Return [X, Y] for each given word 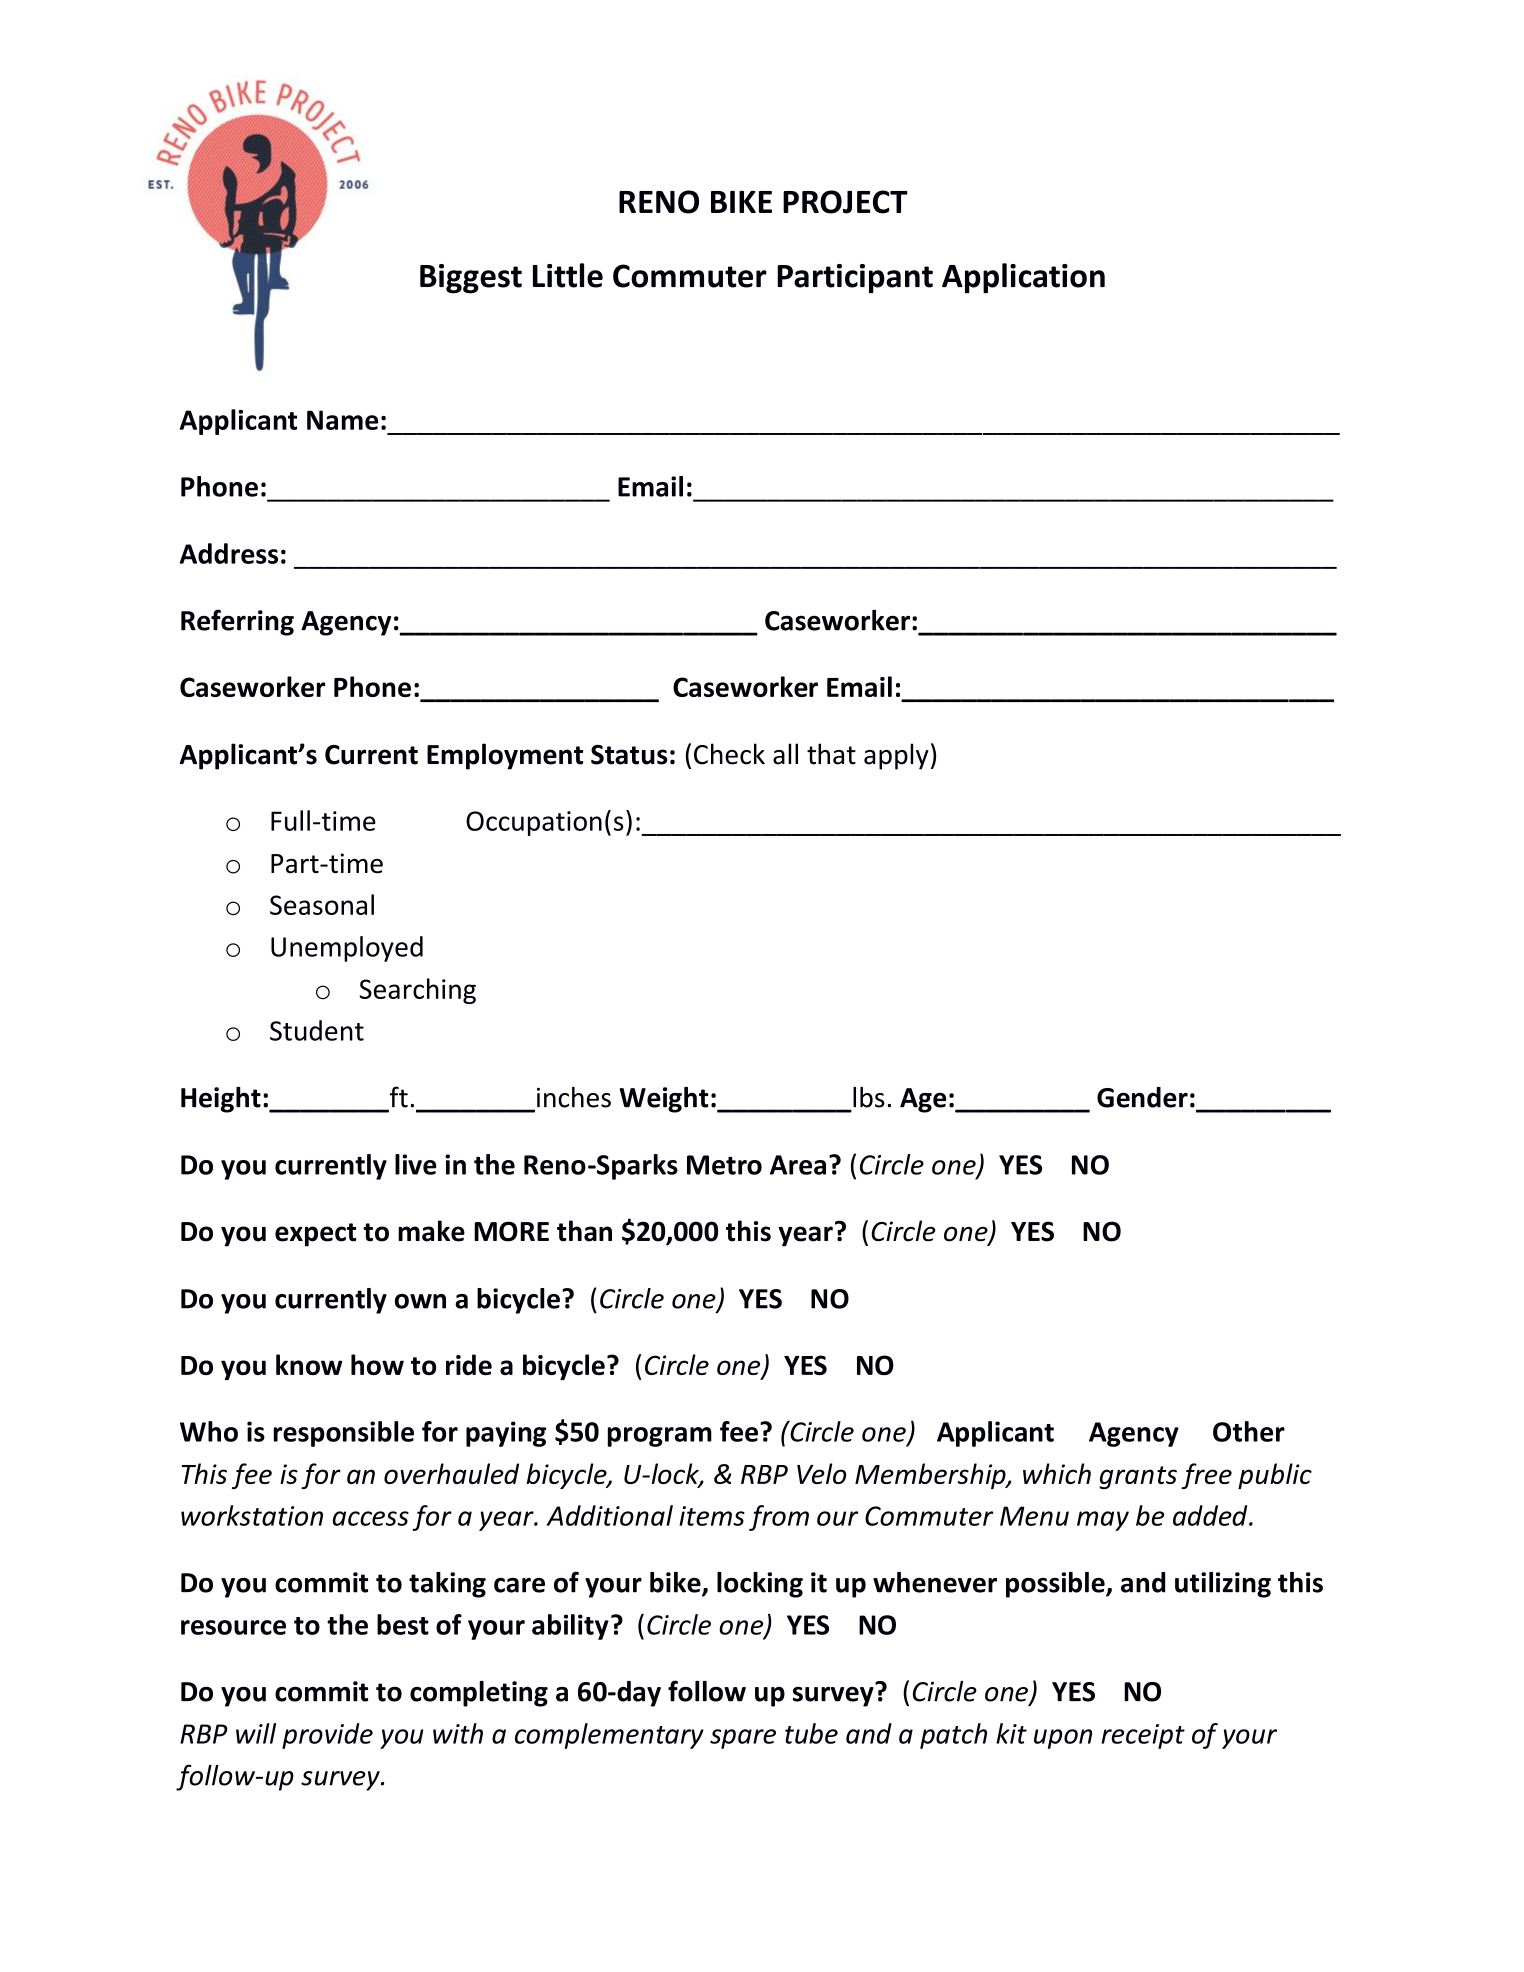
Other [1249, 1431]
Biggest [471, 279]
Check [729, 754]
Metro [724, 1165]
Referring [237, 622]
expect [316, 1235]
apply [896, 756]
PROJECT [845, 202]
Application [1023, 278]
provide [327, 1736]
